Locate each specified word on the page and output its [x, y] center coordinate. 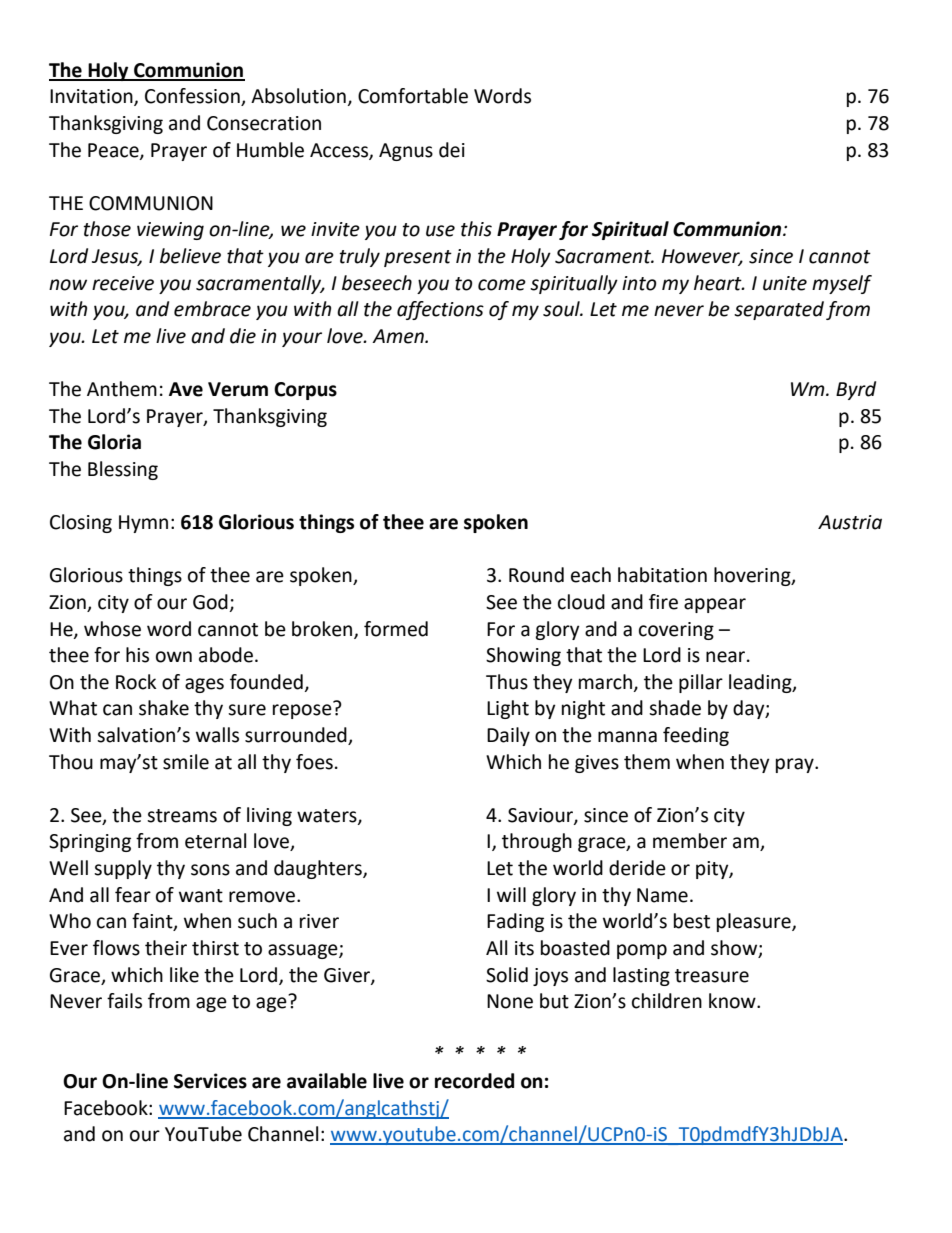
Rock [136, 682]
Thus [507, 682]
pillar [701, 683]
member [690, 841]
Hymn [143, 524]
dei [452, 150]
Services [210, 1081]
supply [123, 869]
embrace [212, 309]
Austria [850, 522]
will [511, 894]
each [591, 575]
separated [779, 310]
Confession [193, 97]
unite [785, 283]
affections [440, 310]
